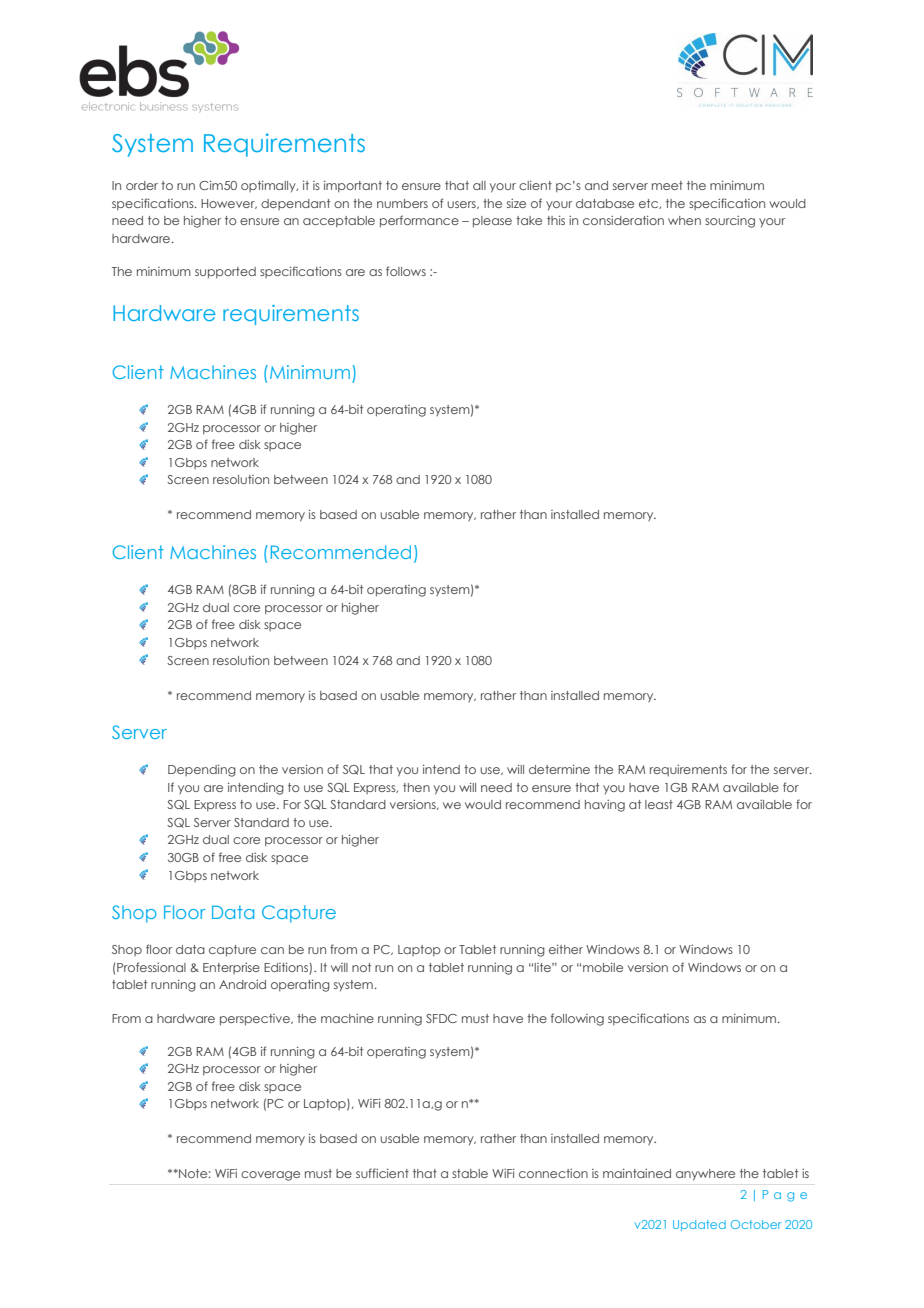 Image resolution: width=924 pixels, height=1308 pixels. Describe the element at coordinates (270, 1176) in the image. I see `coverage` at that location.
